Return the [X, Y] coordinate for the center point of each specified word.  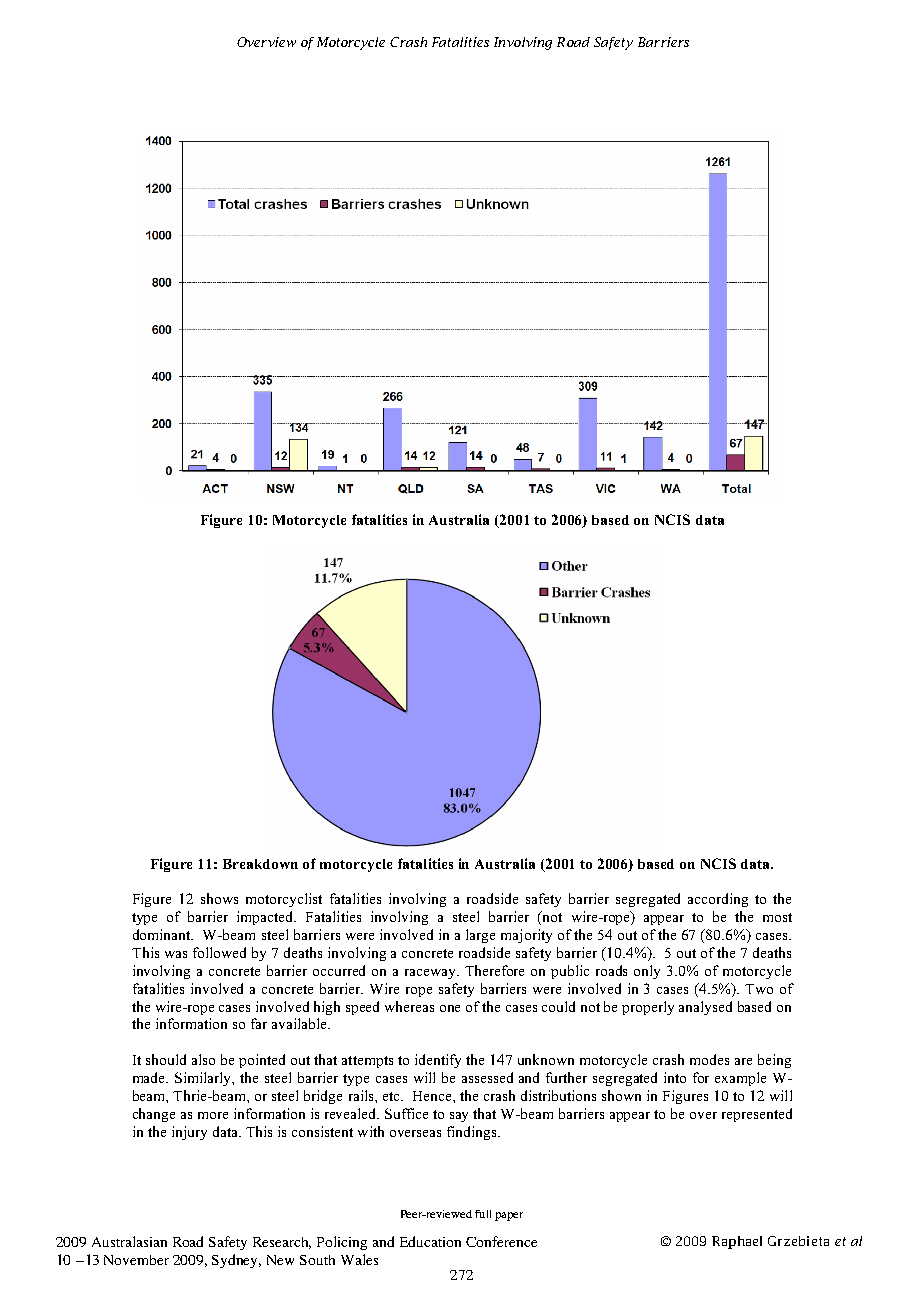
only [647, 972]
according [718, 900]
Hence [433, 1096]
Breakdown [260, 864]
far [259, 1023]
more [213, 1115]
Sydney [236, 1261]
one [450, 1008]
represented [757, 1115]
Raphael [737, 1242]
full [483, 1214]
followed [219, 952]
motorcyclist [284, 900]
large [480, 936]
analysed [705, 1008]
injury [189, 1133]
